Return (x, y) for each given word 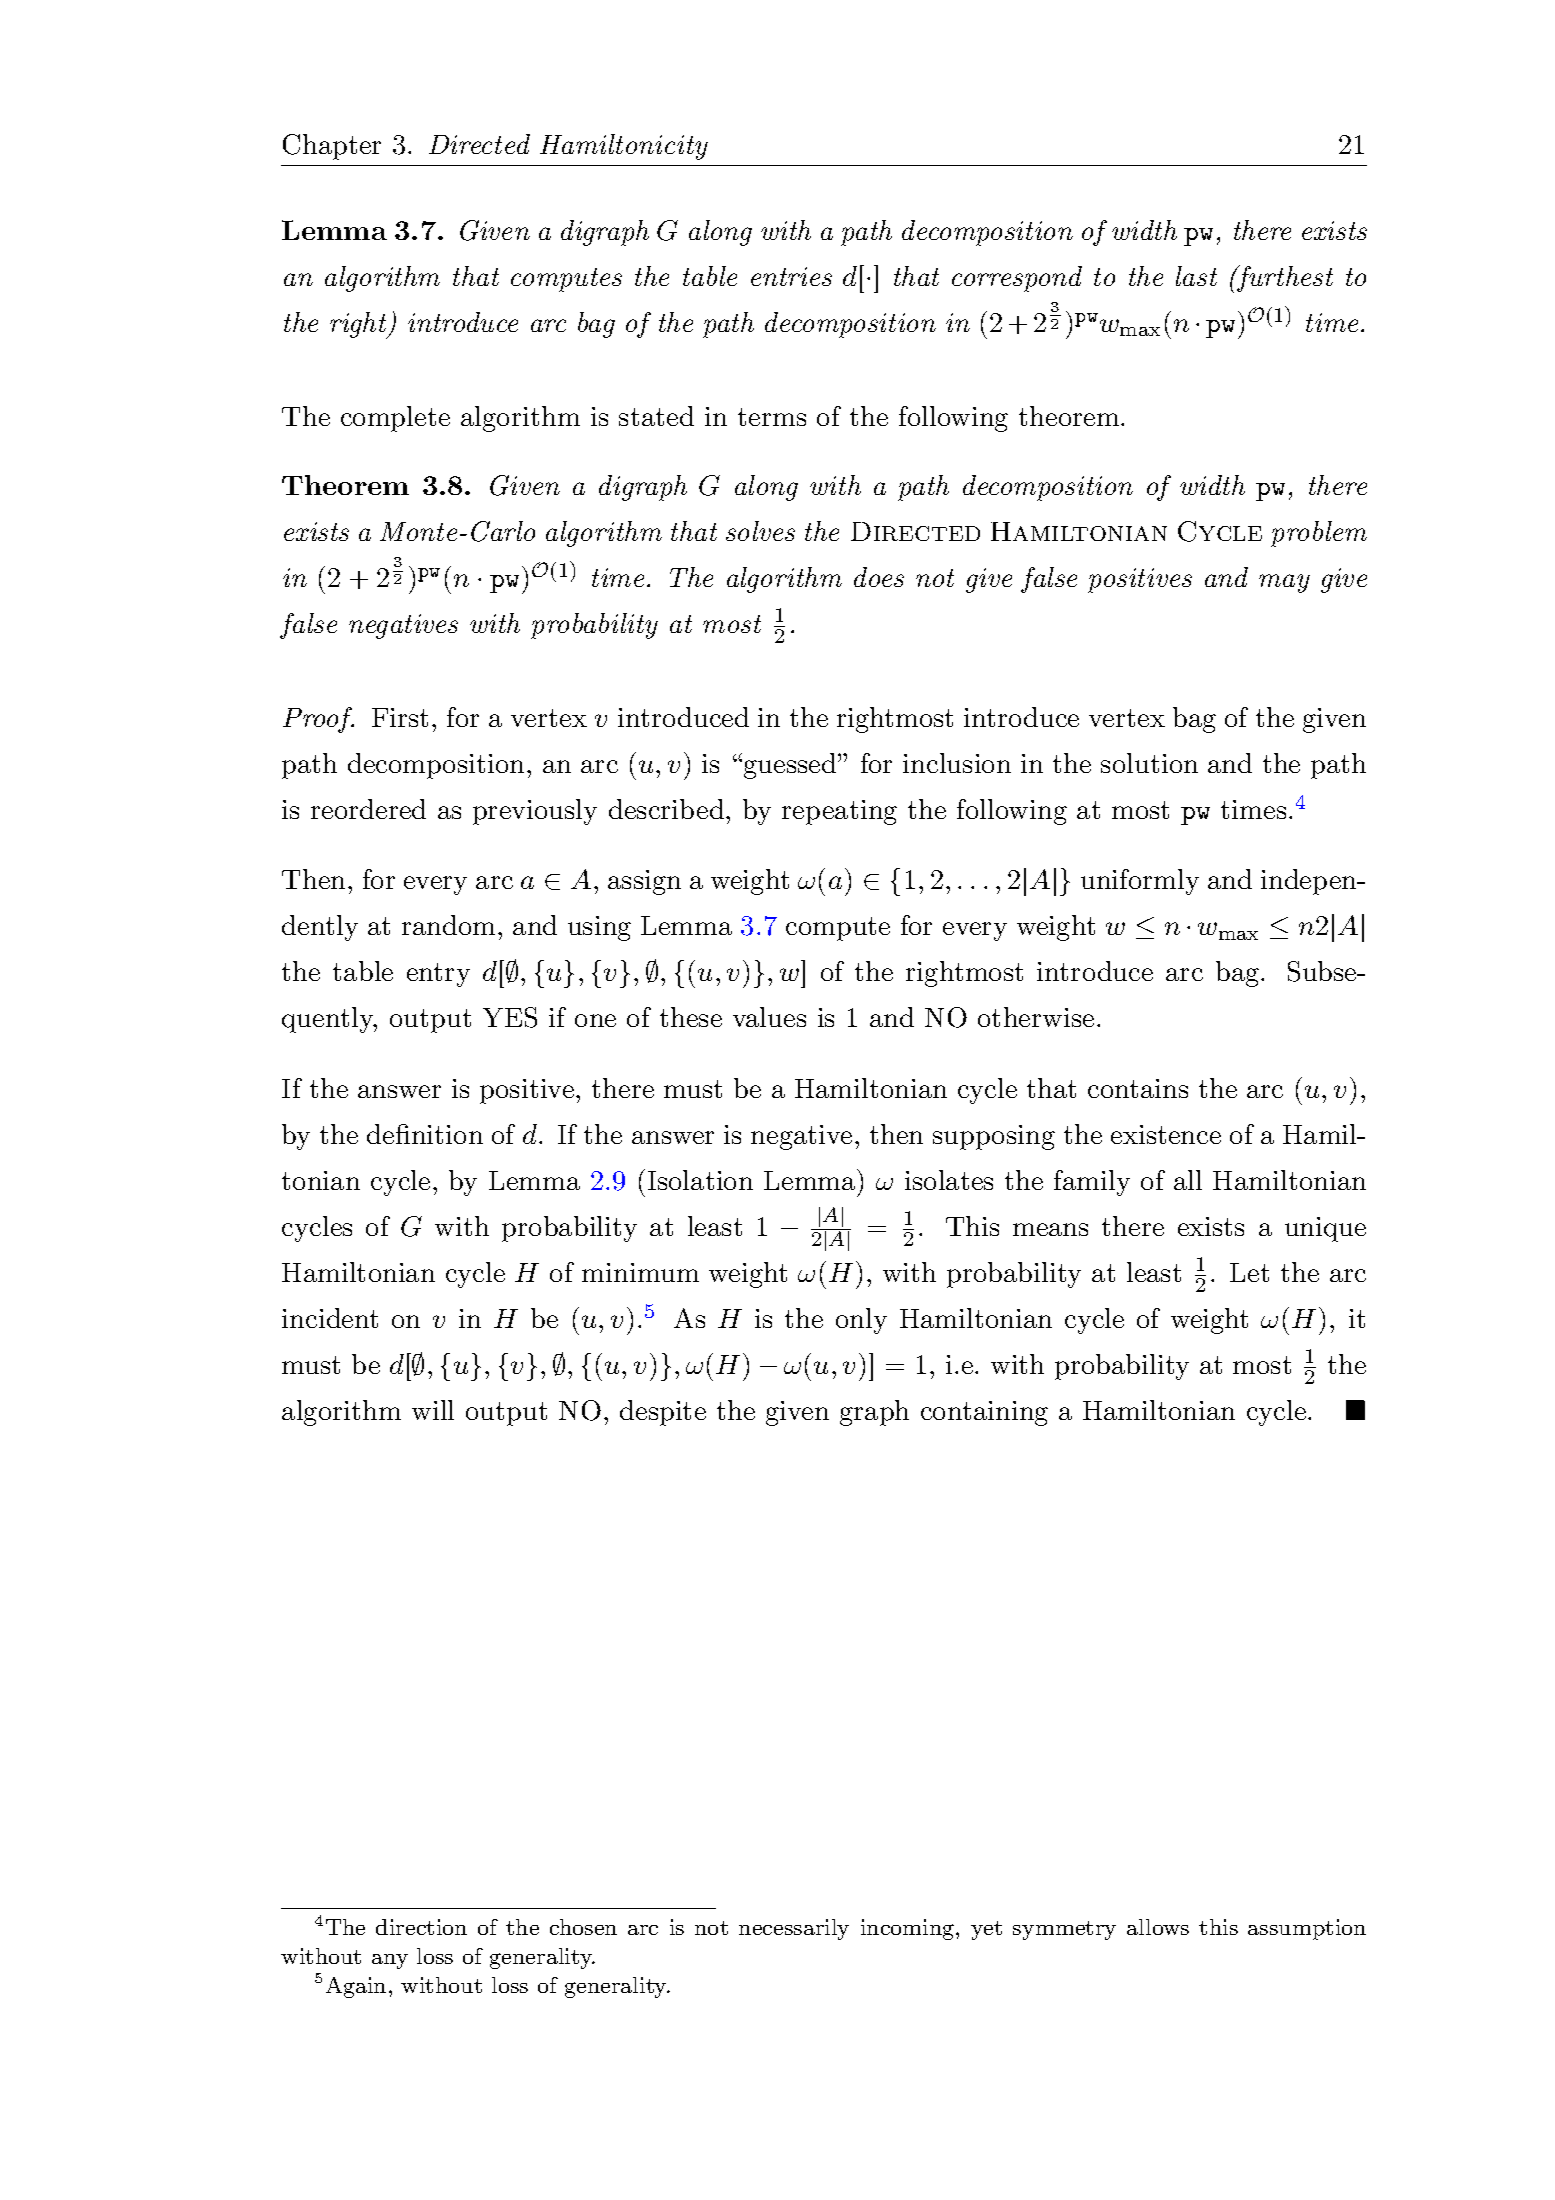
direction (421, 1927)
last (1196, 276)
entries (791, 276)
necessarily (794, 1929)
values (769, 1017)
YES (510, 1017)
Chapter (332, 147)
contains (1138, 1088)
